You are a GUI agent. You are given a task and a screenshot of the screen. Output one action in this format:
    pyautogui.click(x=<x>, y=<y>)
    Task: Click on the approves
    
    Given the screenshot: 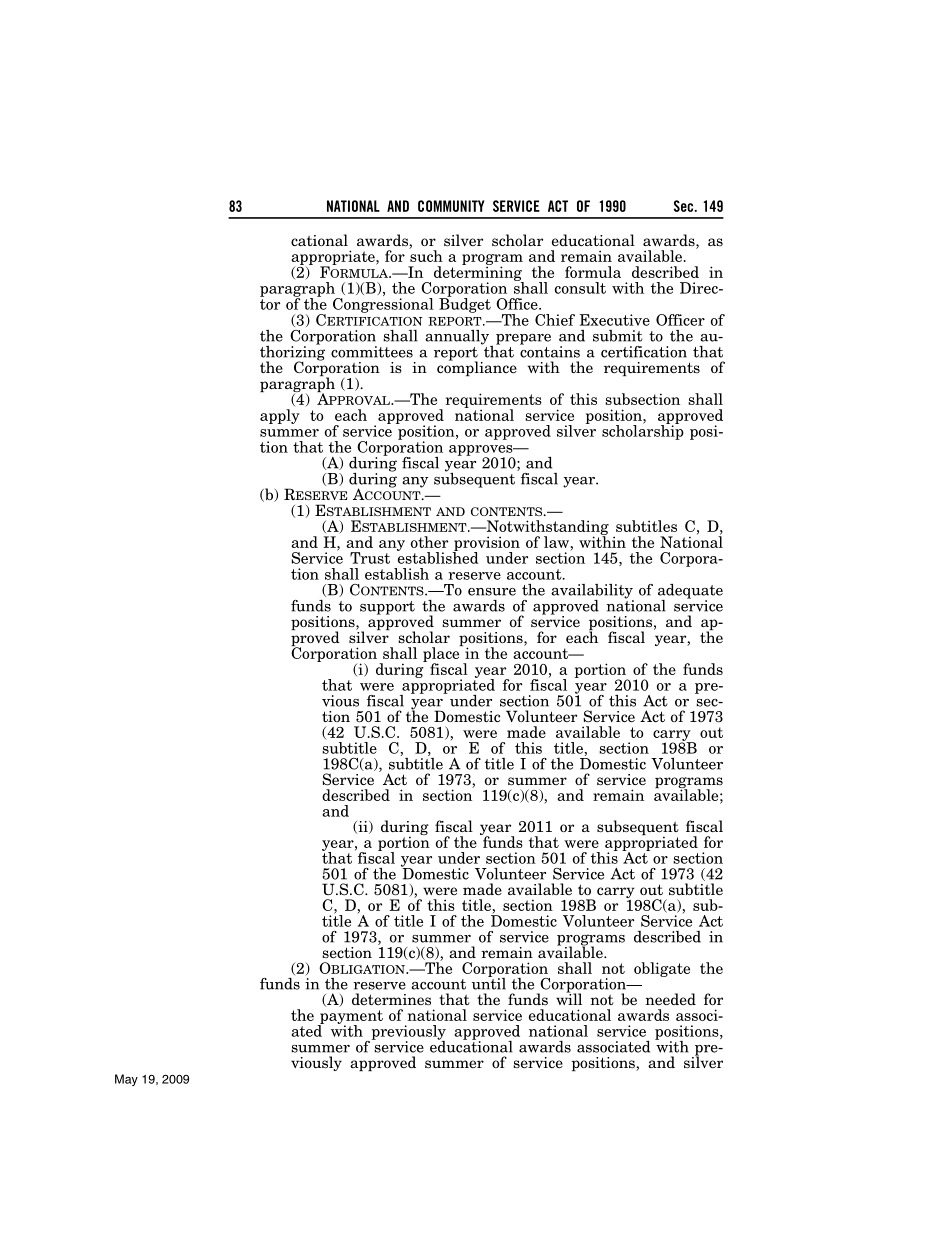 What is the action you would take?
    pyautogui.click(x=482, y=451)
